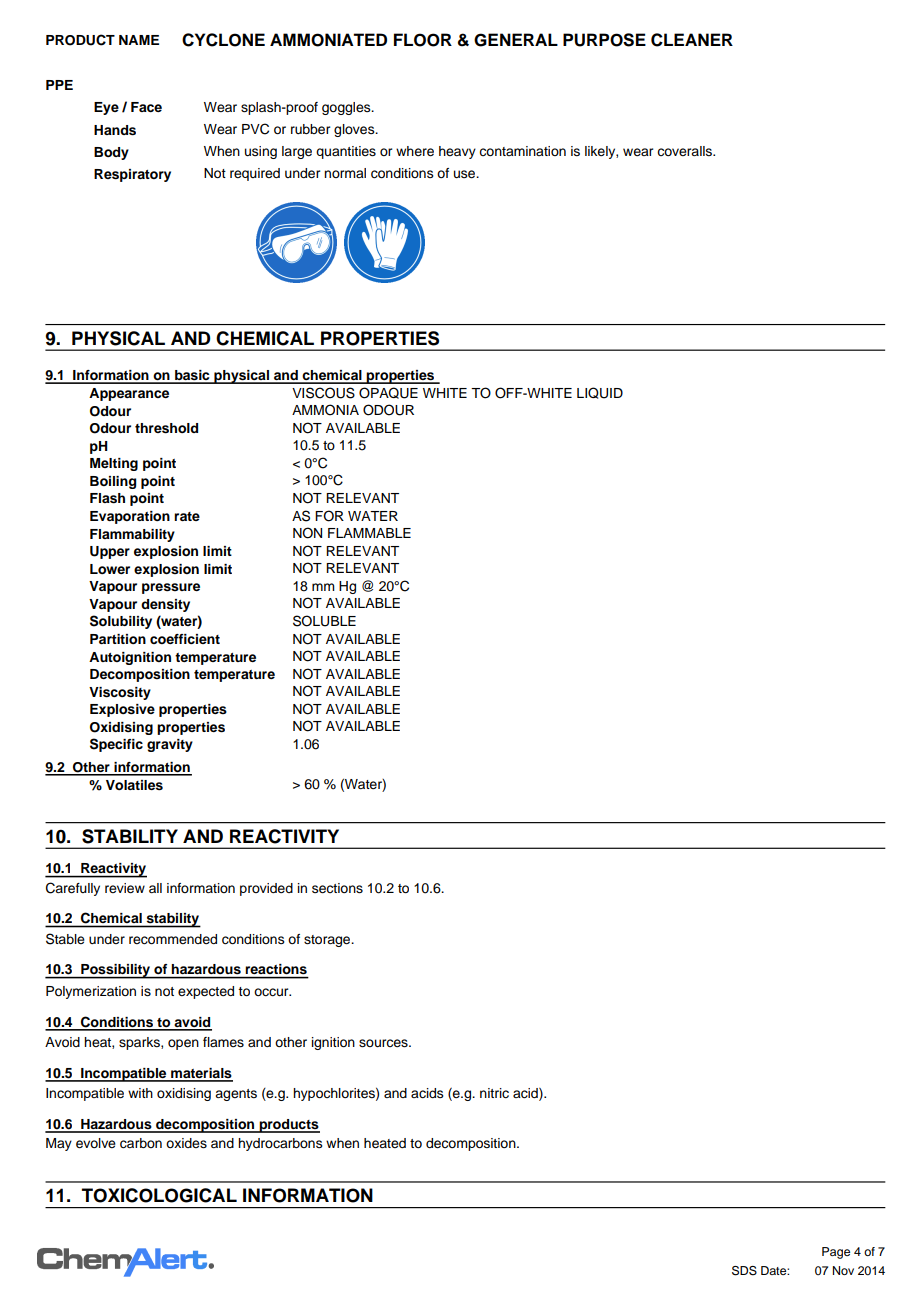  What do you see at coordinates (423, 40) in the image?
I see `FLOOR` at bounding box center [423, 40].
